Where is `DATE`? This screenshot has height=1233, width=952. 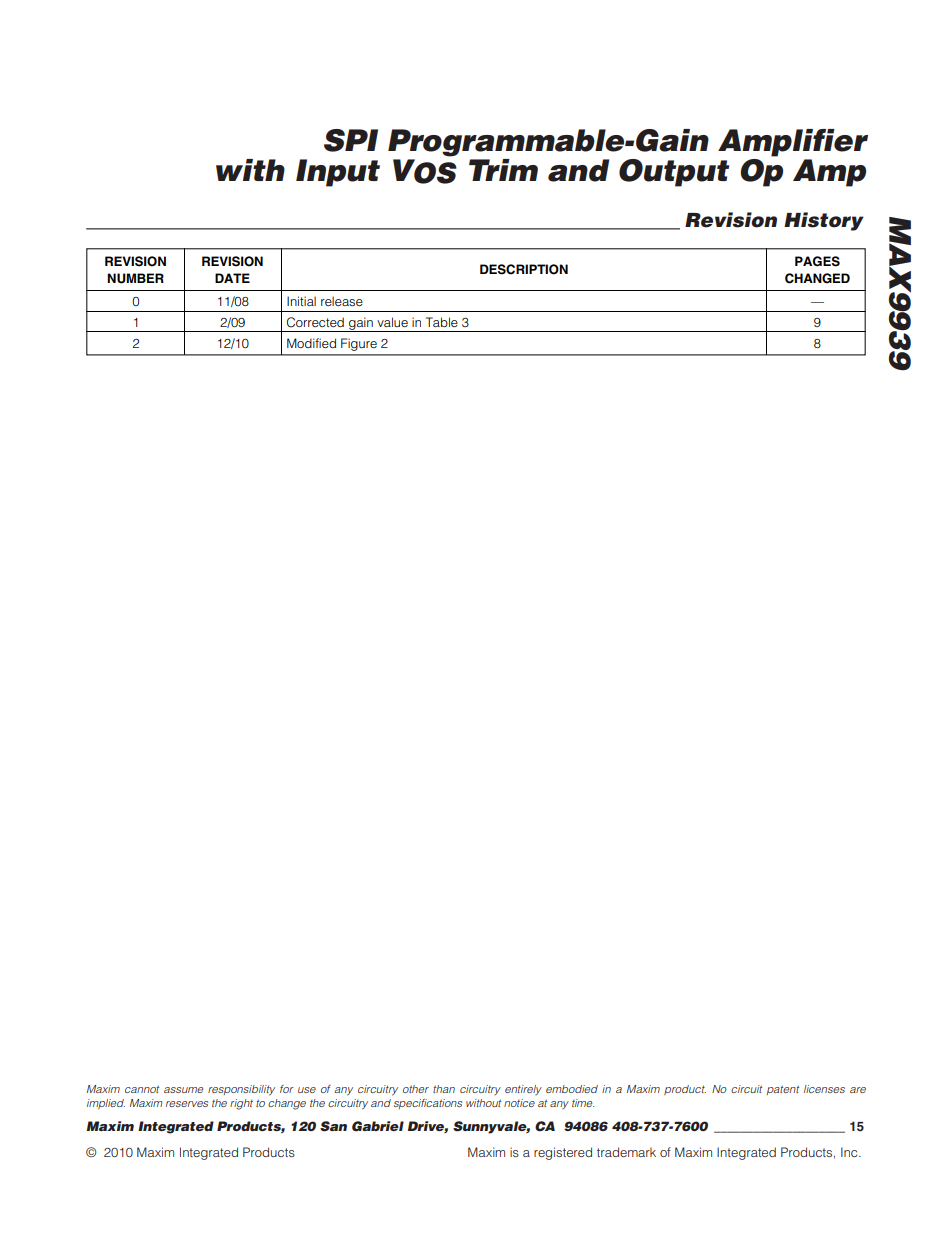 DATE is located at coordinates (232, 278).
